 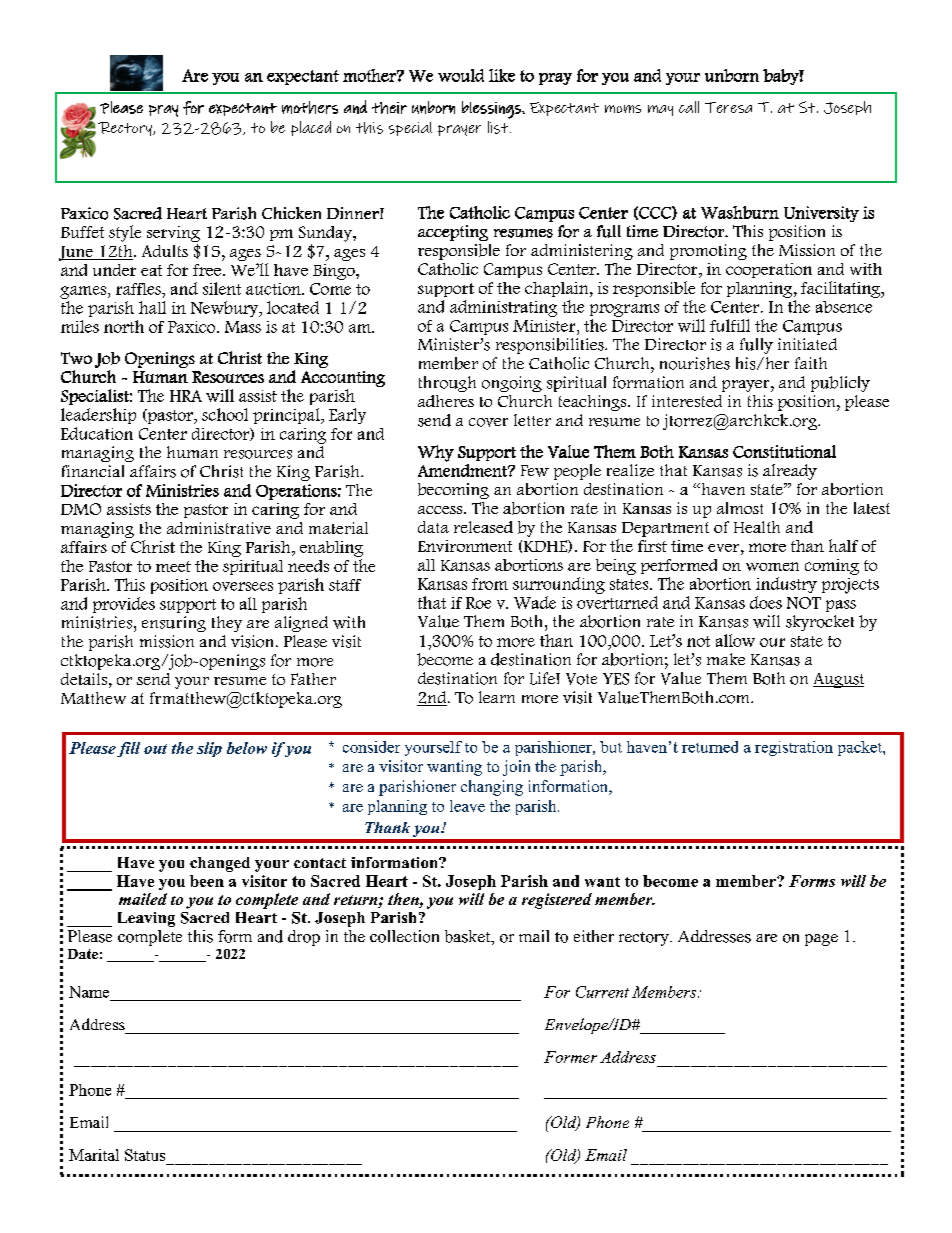 What do you see at coordinates (94, 1155) in the image?
I see `Marital` at bounding box center [94, 1155].
